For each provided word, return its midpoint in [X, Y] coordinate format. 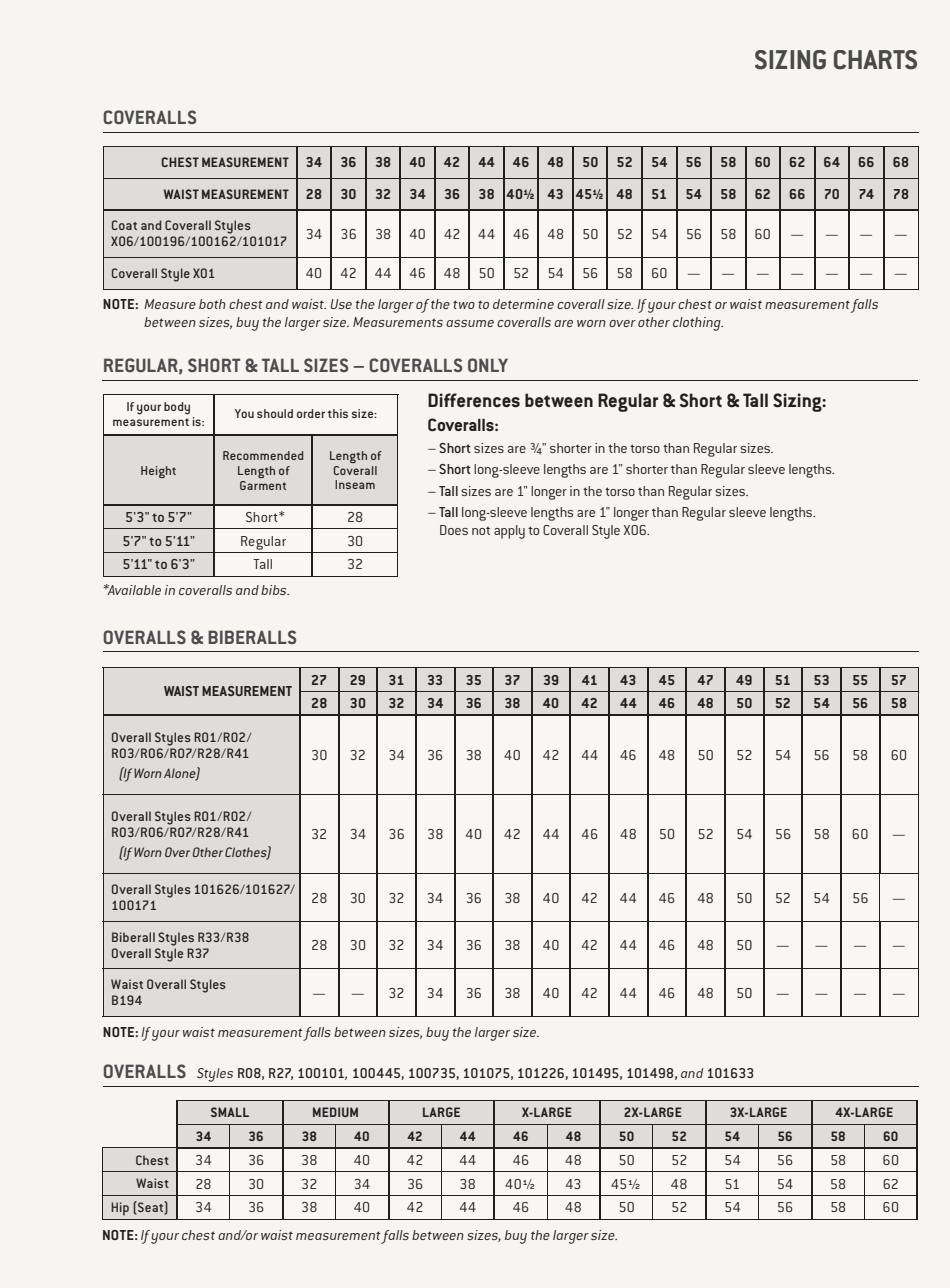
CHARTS [875, 60]
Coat [124, 225]
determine [523, 304]
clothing [698, 324]
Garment [263, 485]
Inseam [355, 484]
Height [158, 472]
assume [470, 323]
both [212, 304]
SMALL [230, 1112]
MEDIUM [335, 1112]
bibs [275, 590]
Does [454, 530]
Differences [474, 400]
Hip [120, 1209]
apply [509, 532]
